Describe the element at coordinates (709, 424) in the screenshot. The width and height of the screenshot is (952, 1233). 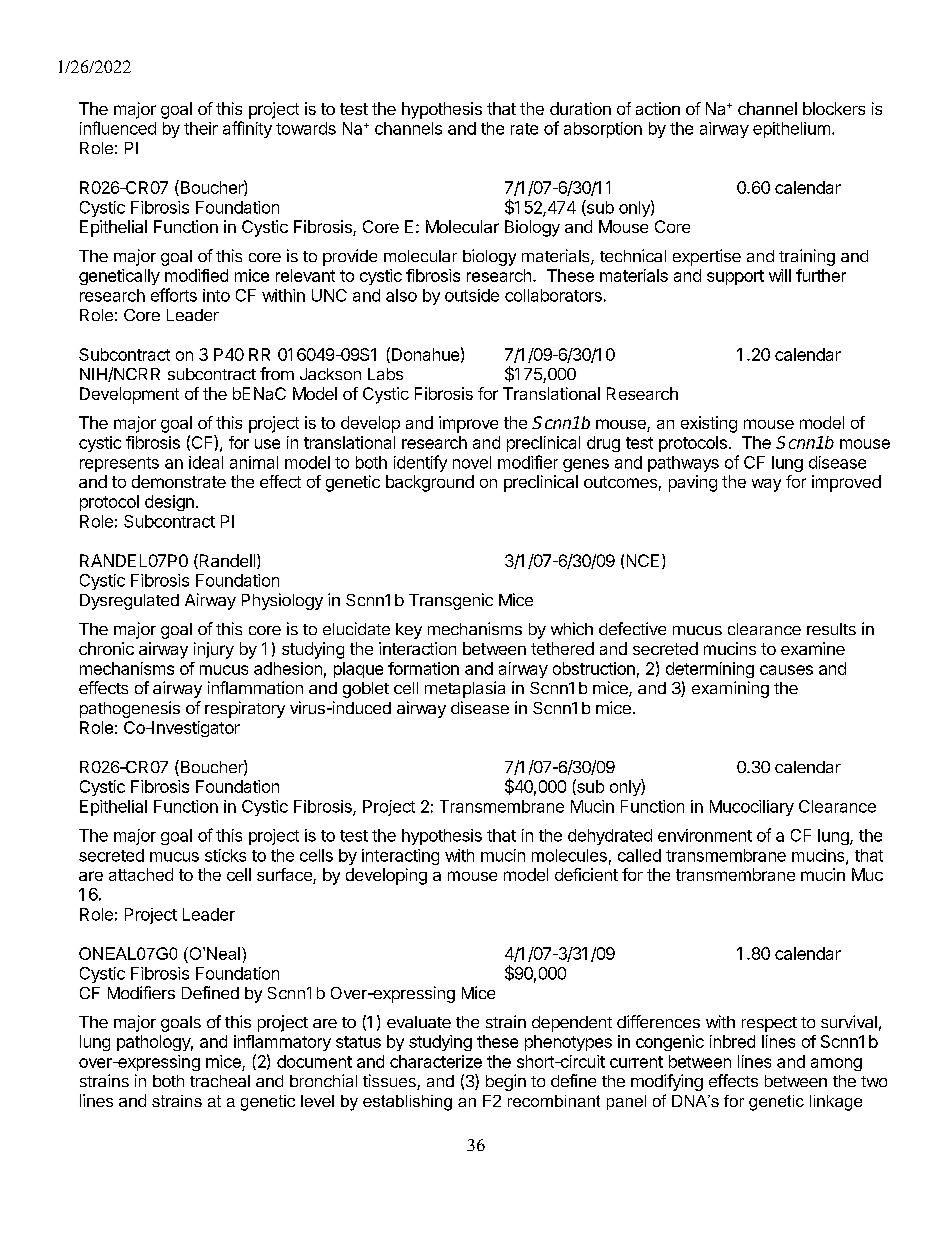
I see `existing` at that location.
